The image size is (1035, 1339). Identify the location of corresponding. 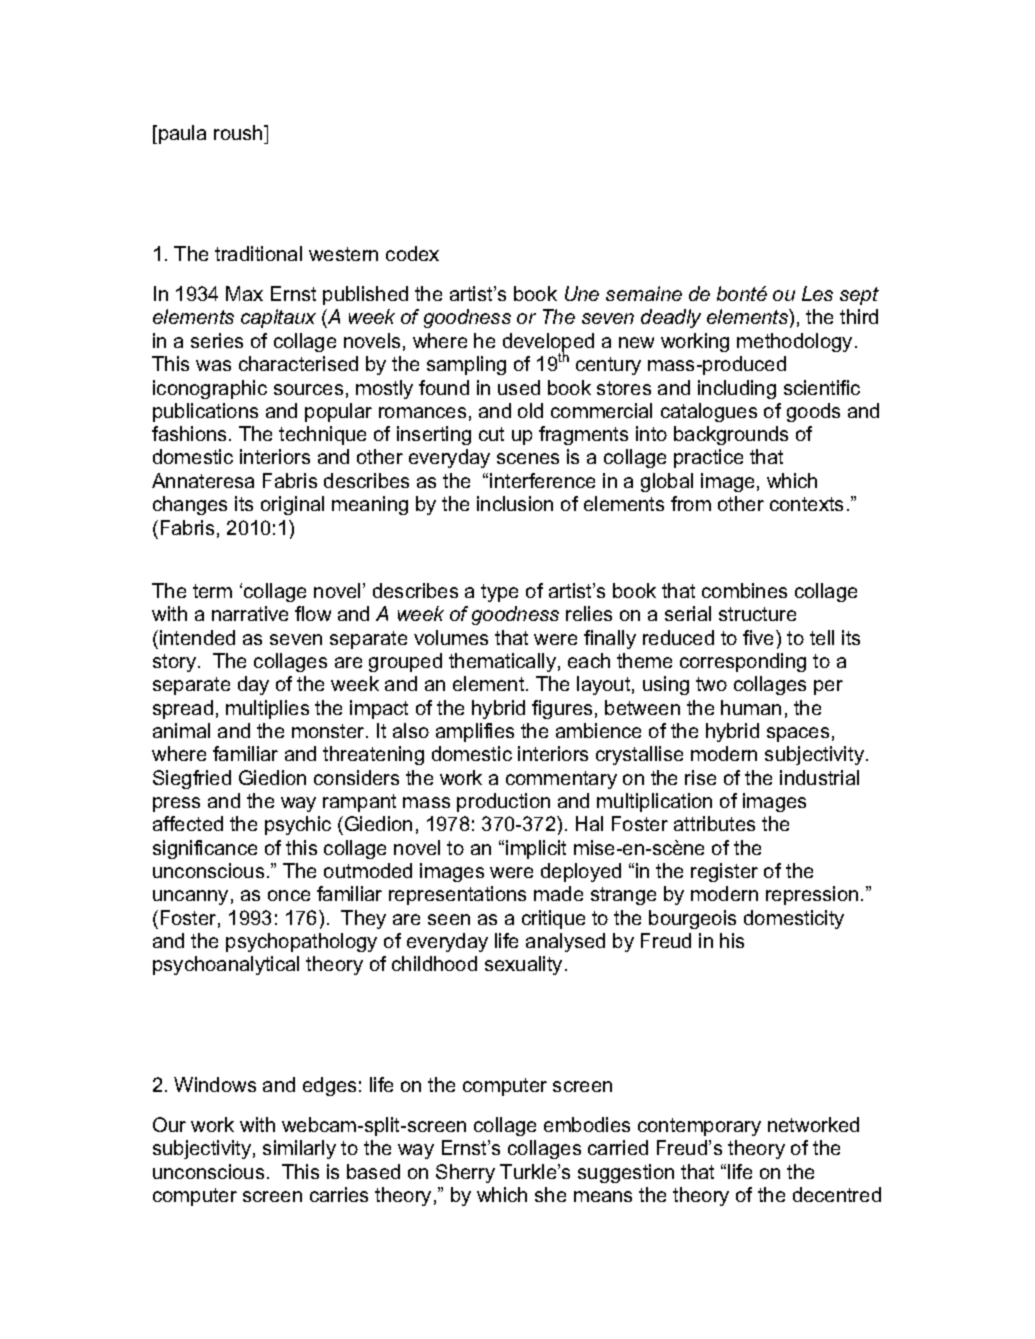
(743, 662).
